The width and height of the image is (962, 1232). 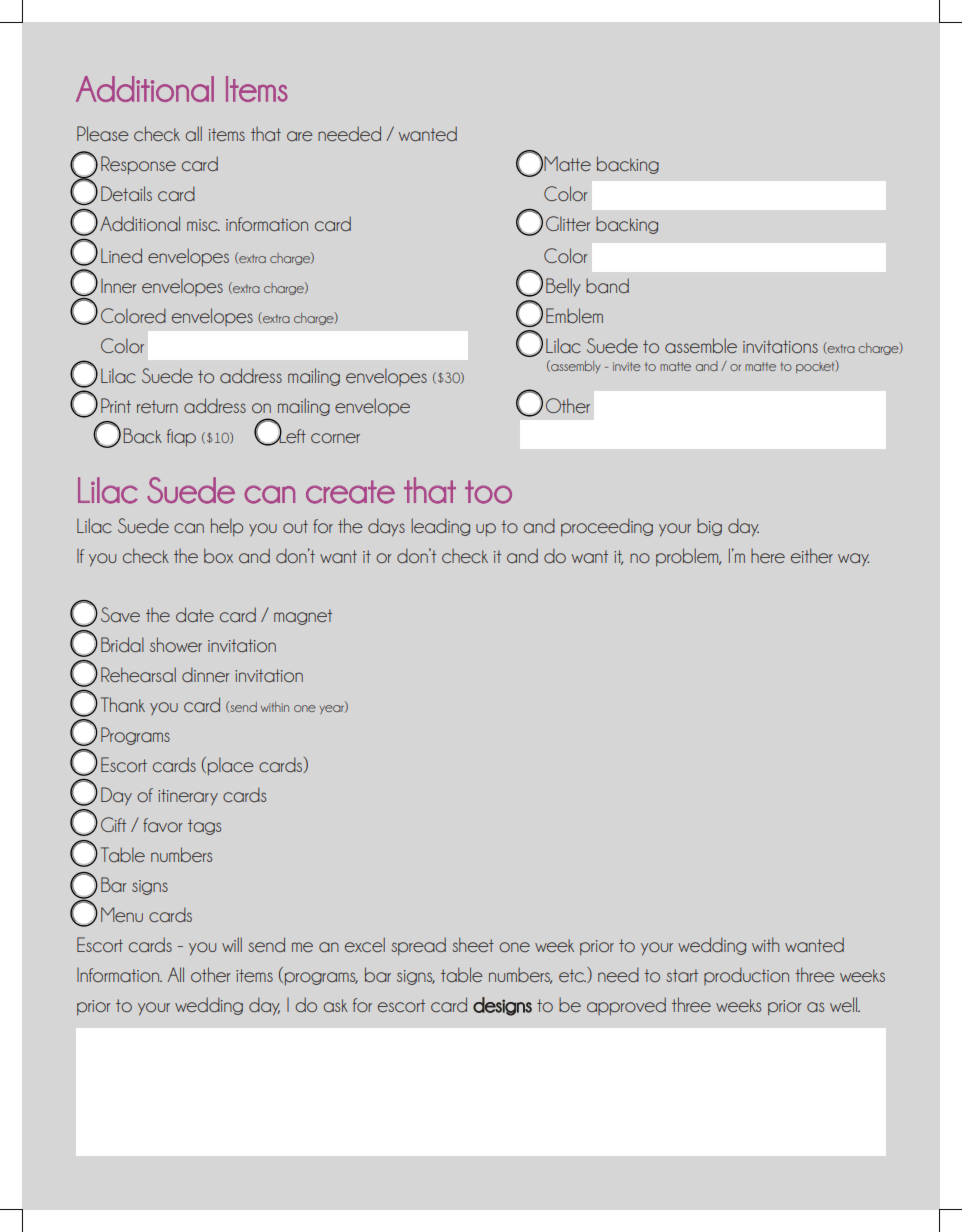 What do you see at coordinates (176, 644) in the image?
I see `shower` at bounding box center [176, 644].
